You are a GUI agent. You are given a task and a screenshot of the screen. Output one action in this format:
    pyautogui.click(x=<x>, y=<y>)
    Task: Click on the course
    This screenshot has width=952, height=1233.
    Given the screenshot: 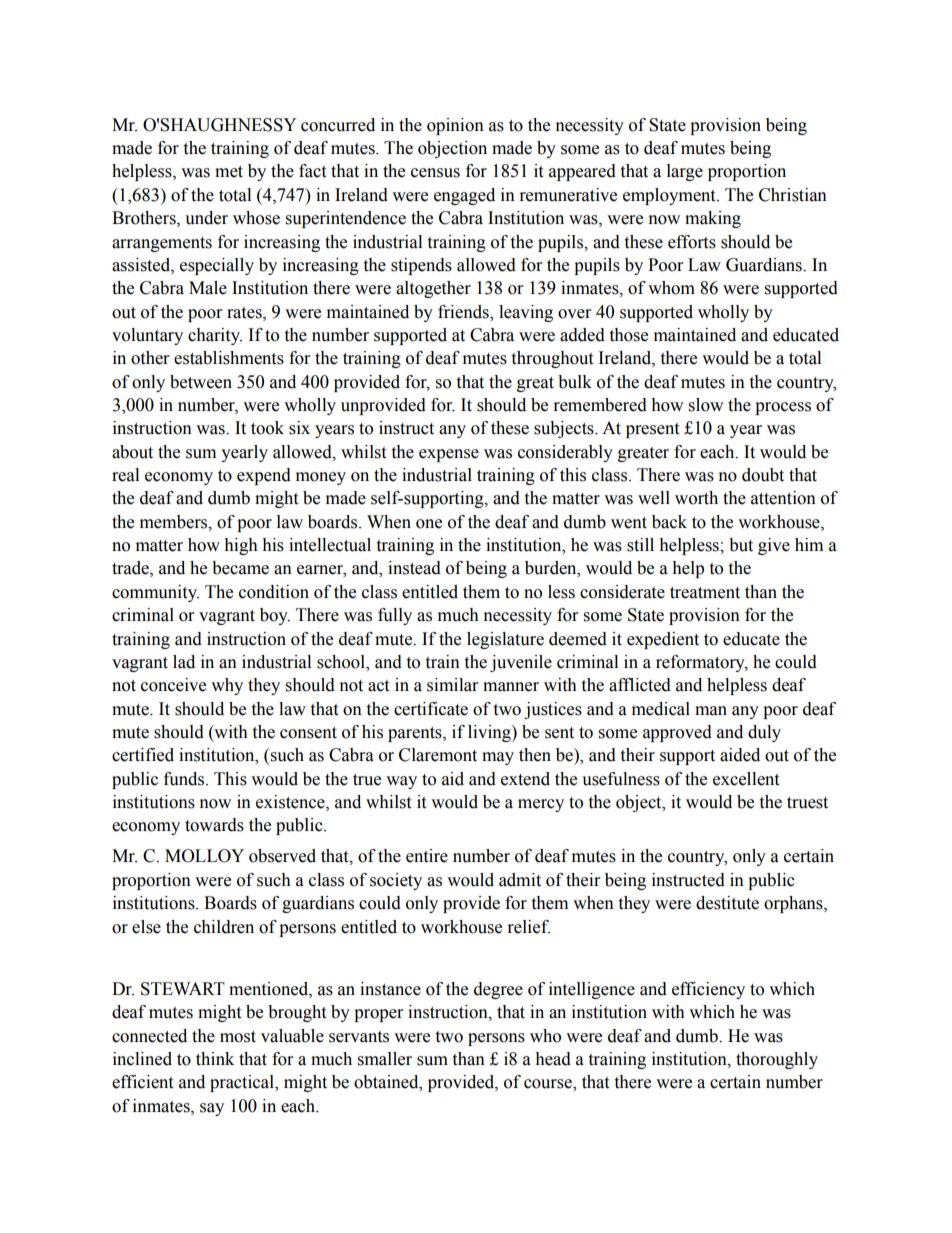 What is the action you would take?
    pyautogui.click(x=549, y=1085)
